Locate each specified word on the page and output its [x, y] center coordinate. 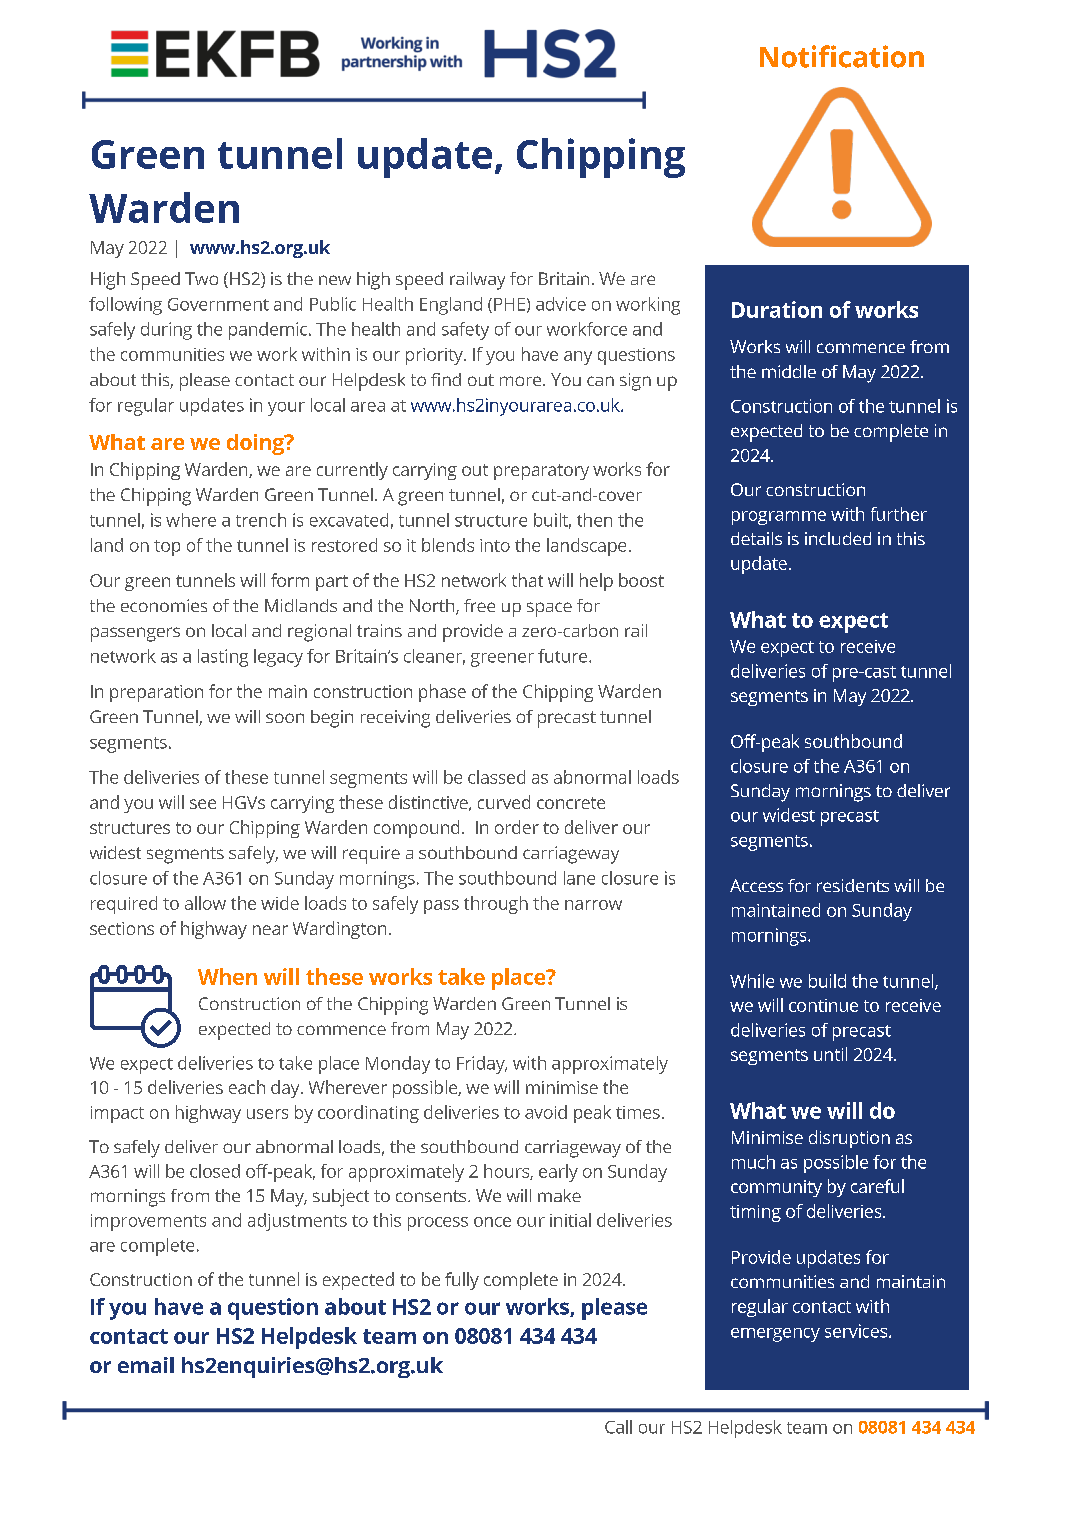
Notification [842, 56]
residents [853, 885]
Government [218, 304]
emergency [775, 1335]
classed [496, 777]
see [203, 804]
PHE [509, 304]
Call [618, 1427]
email [146, 1365]
